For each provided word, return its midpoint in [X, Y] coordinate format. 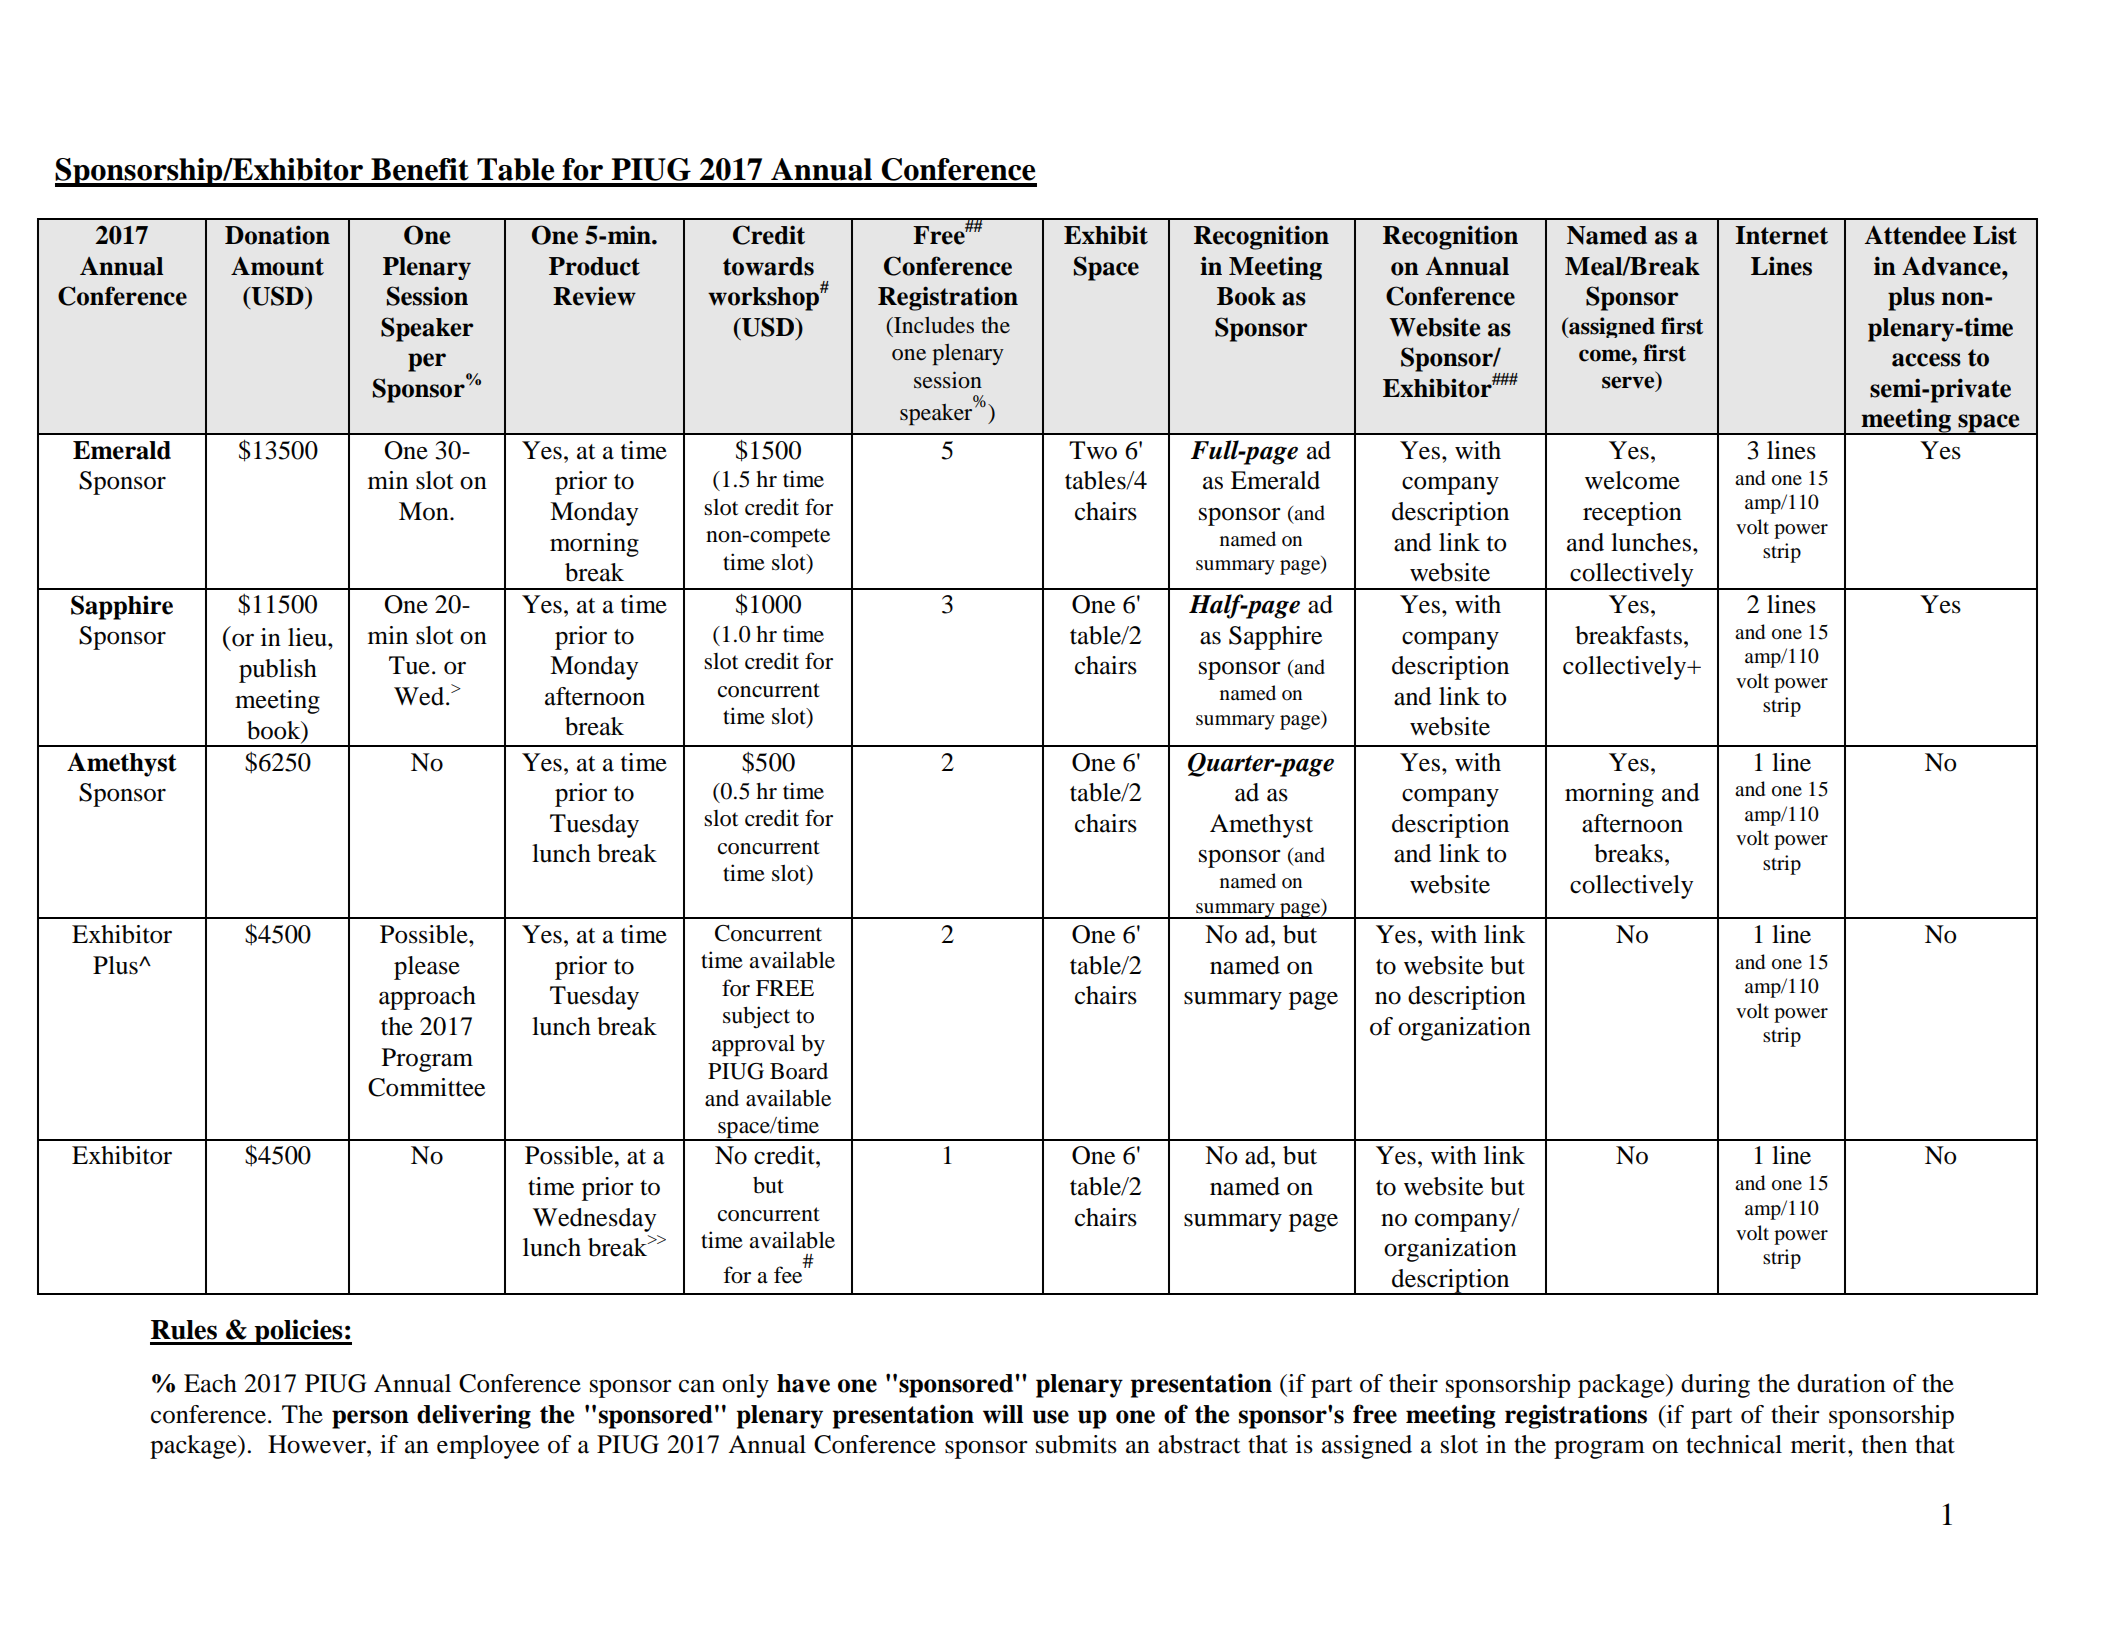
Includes [933, 325]
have [803, 1383]
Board [799, 1071]
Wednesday [594, 1220]
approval [753, 1045]
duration [1841, 1383]
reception [1632, 514]
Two [1093, 450]
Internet [1781, 235]
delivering [474, 1416]
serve [1629, 383]
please [427, 968]
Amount [277, 266]
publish [278, 671]
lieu [308, 637]
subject [756, 1017]
